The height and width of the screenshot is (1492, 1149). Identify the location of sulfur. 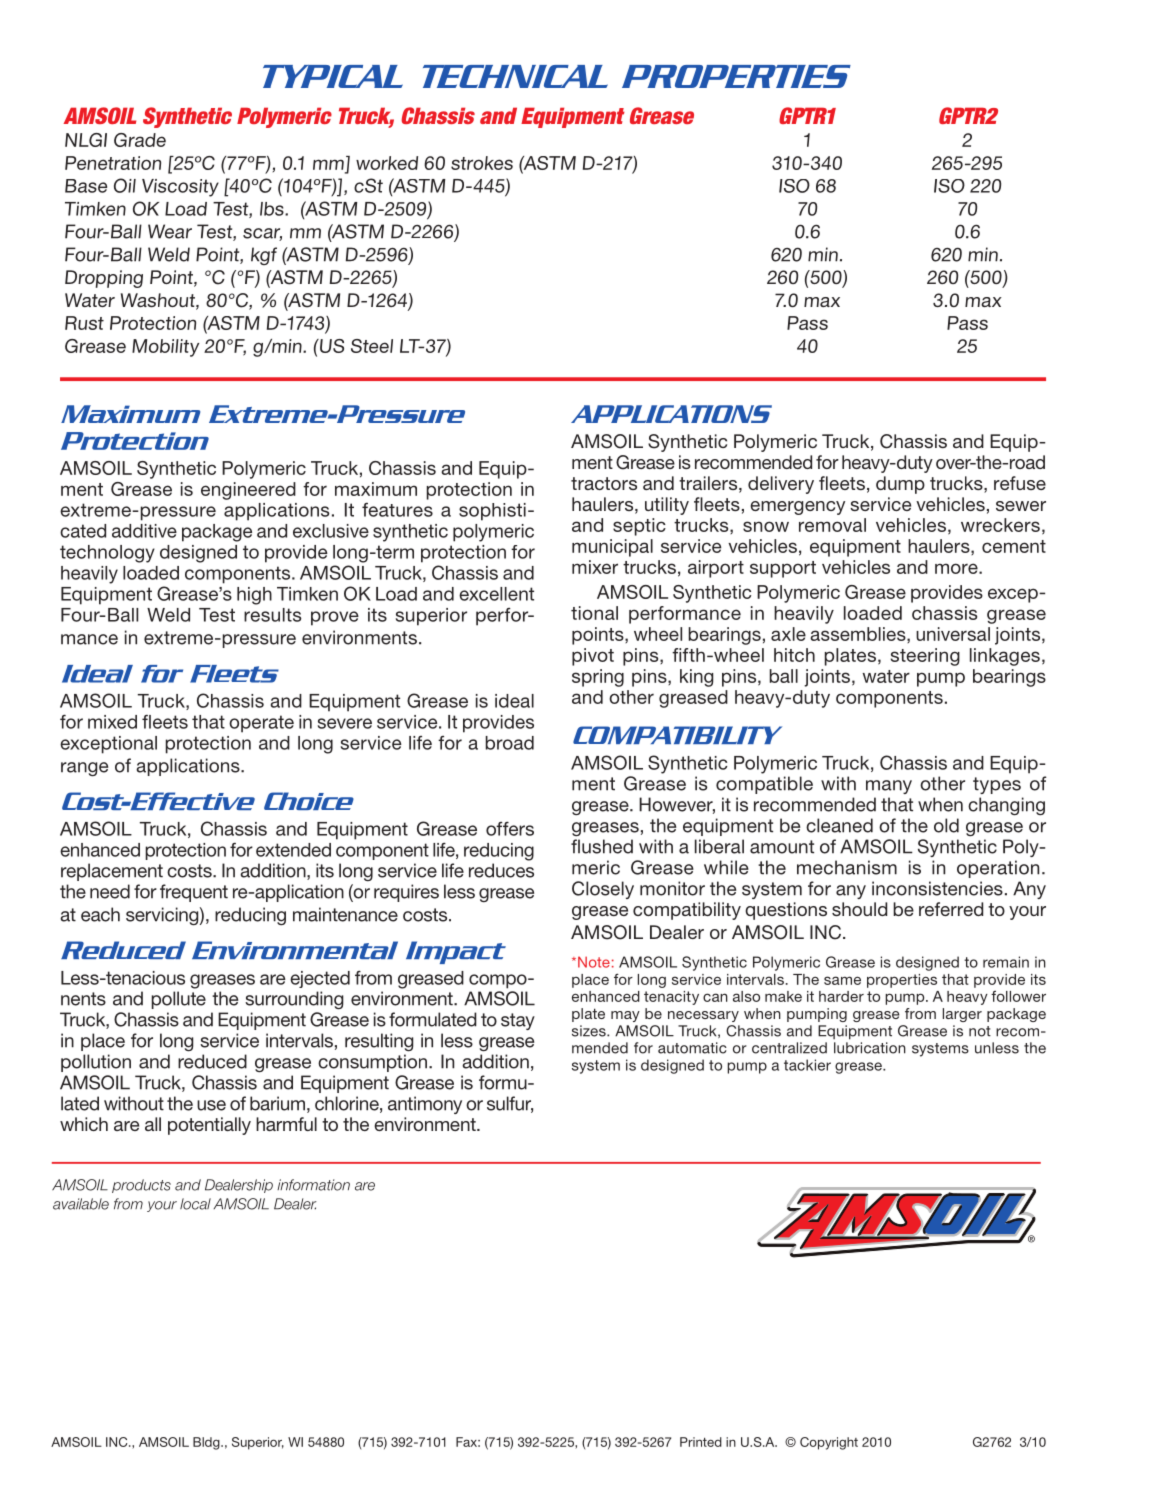
(510, 1104).
